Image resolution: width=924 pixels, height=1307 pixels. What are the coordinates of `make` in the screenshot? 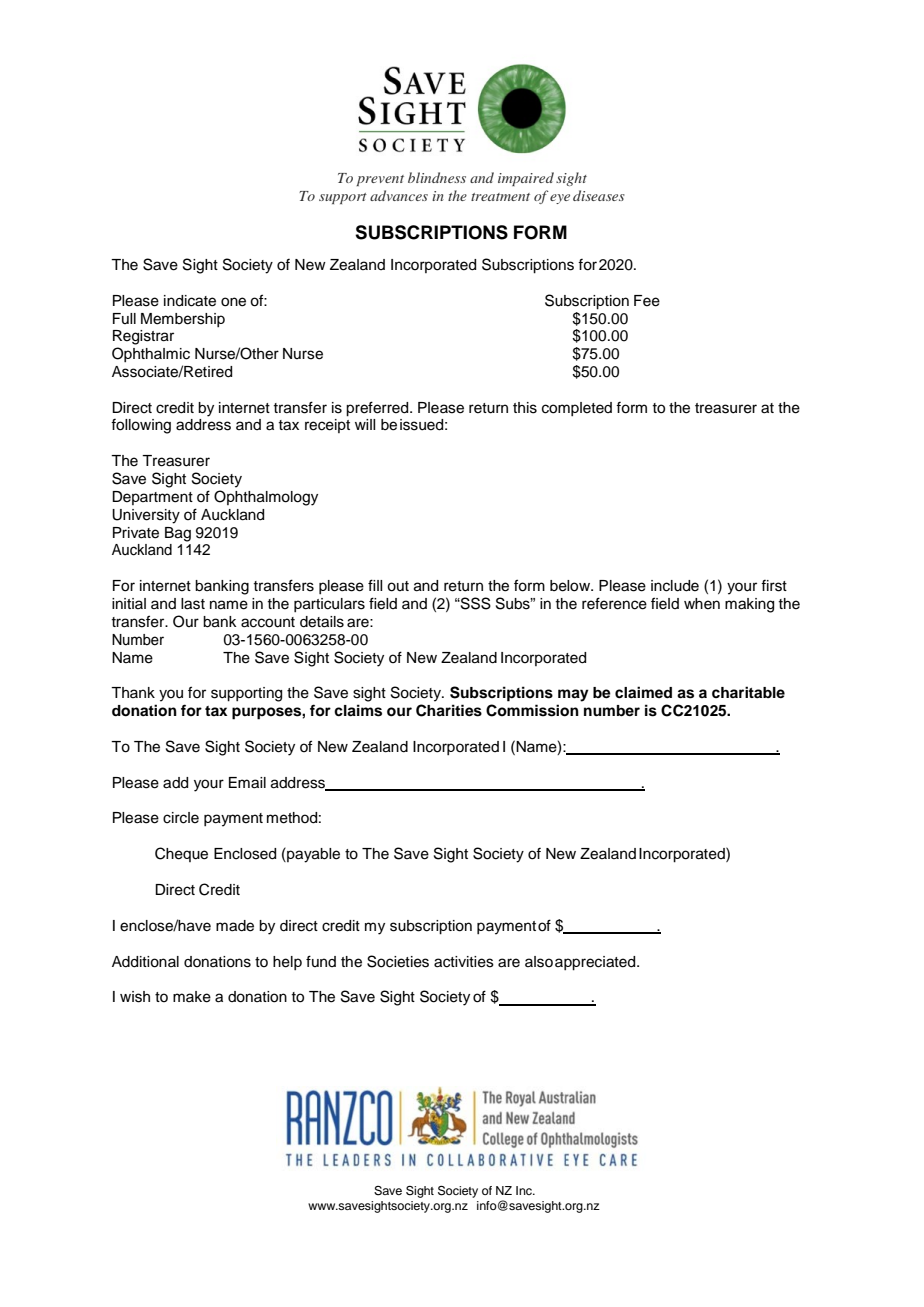 It's located at (192, 997).
